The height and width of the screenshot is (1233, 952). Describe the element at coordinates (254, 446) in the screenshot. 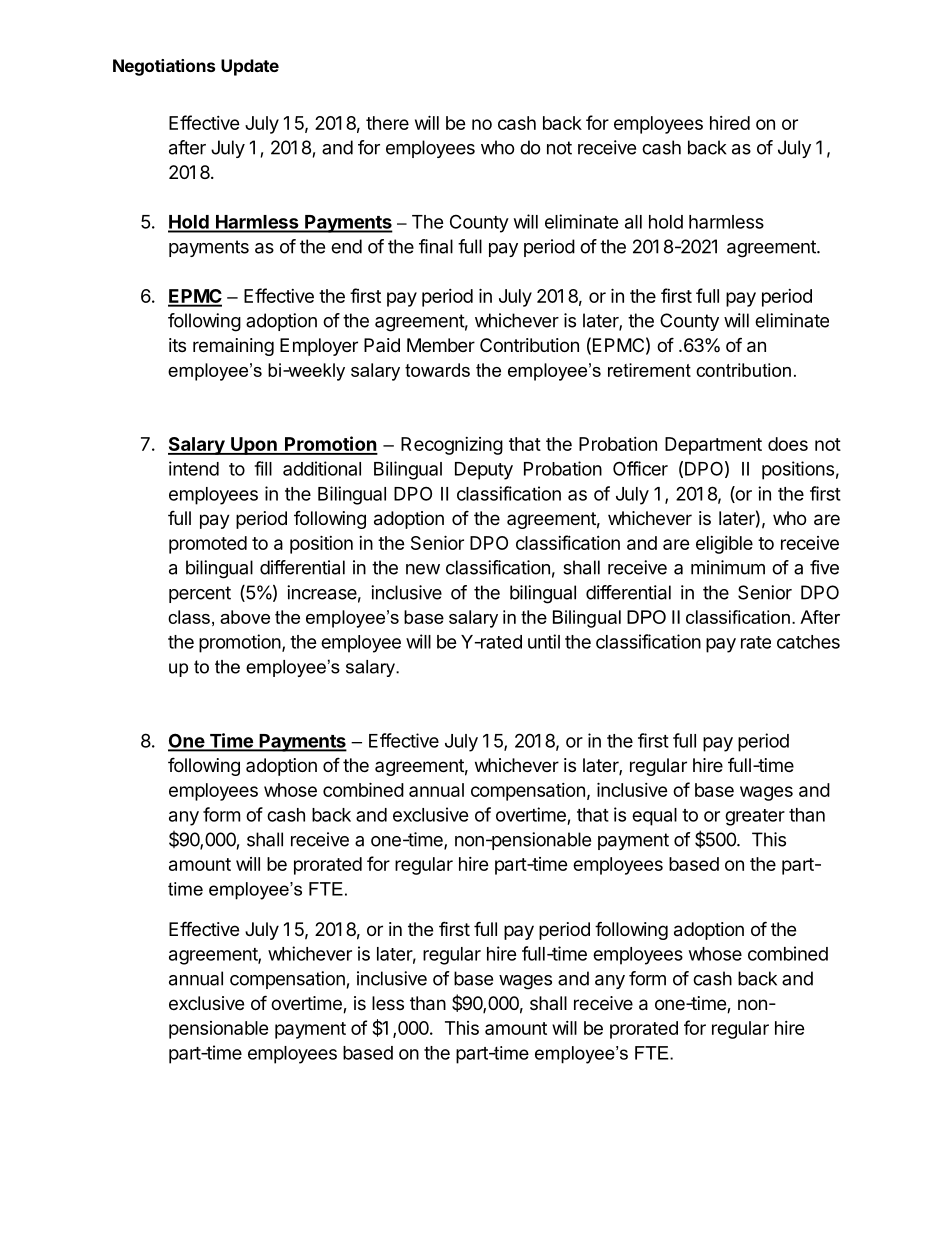

I see `Upon` at that location.
